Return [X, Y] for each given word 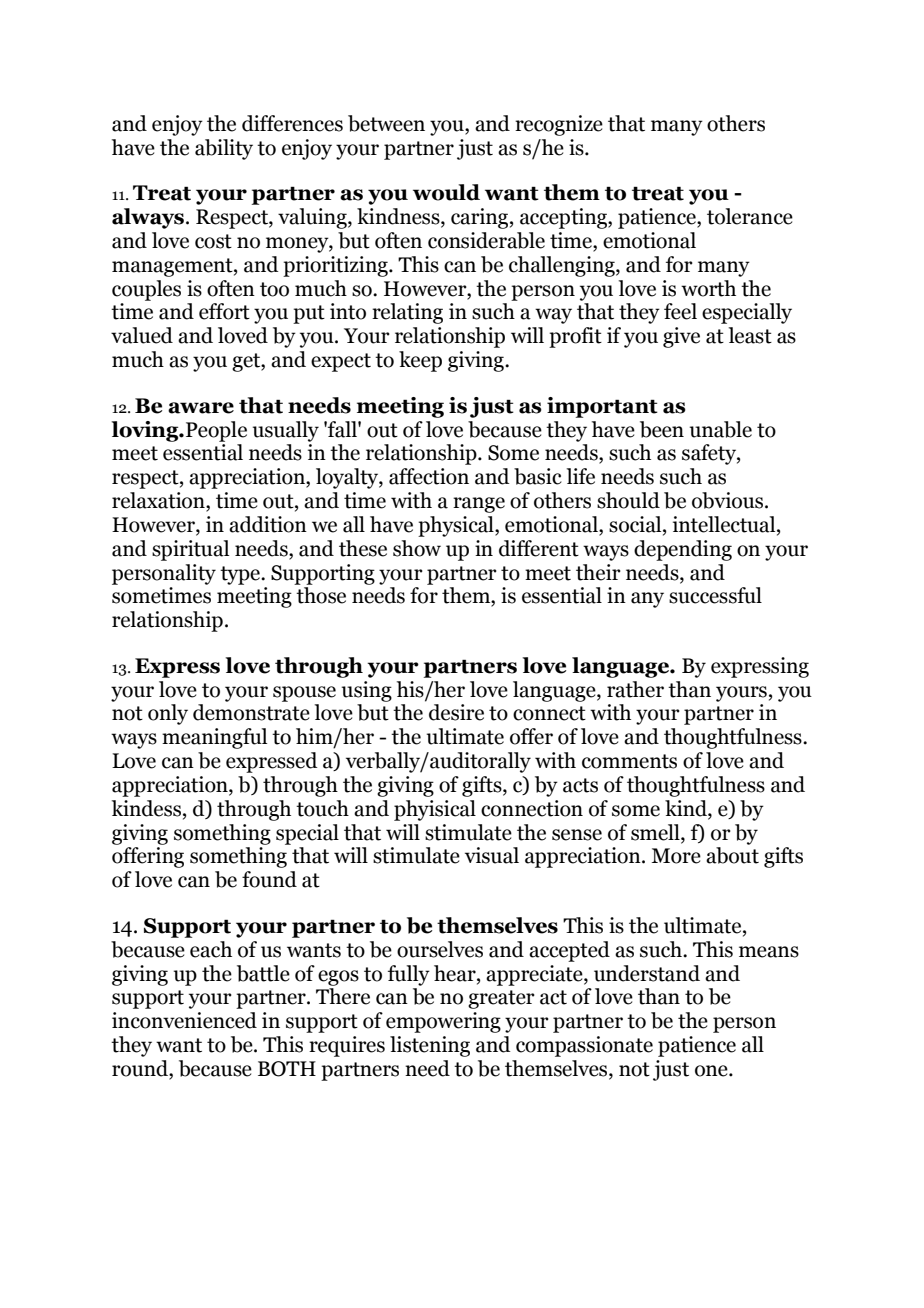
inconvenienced [184, 1020]
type [241, 575]
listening [430, 1046]
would [446, 192]
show [417, 548]
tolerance [750, 216]
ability [224, 149]
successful [715, 595]
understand [647, 973]
